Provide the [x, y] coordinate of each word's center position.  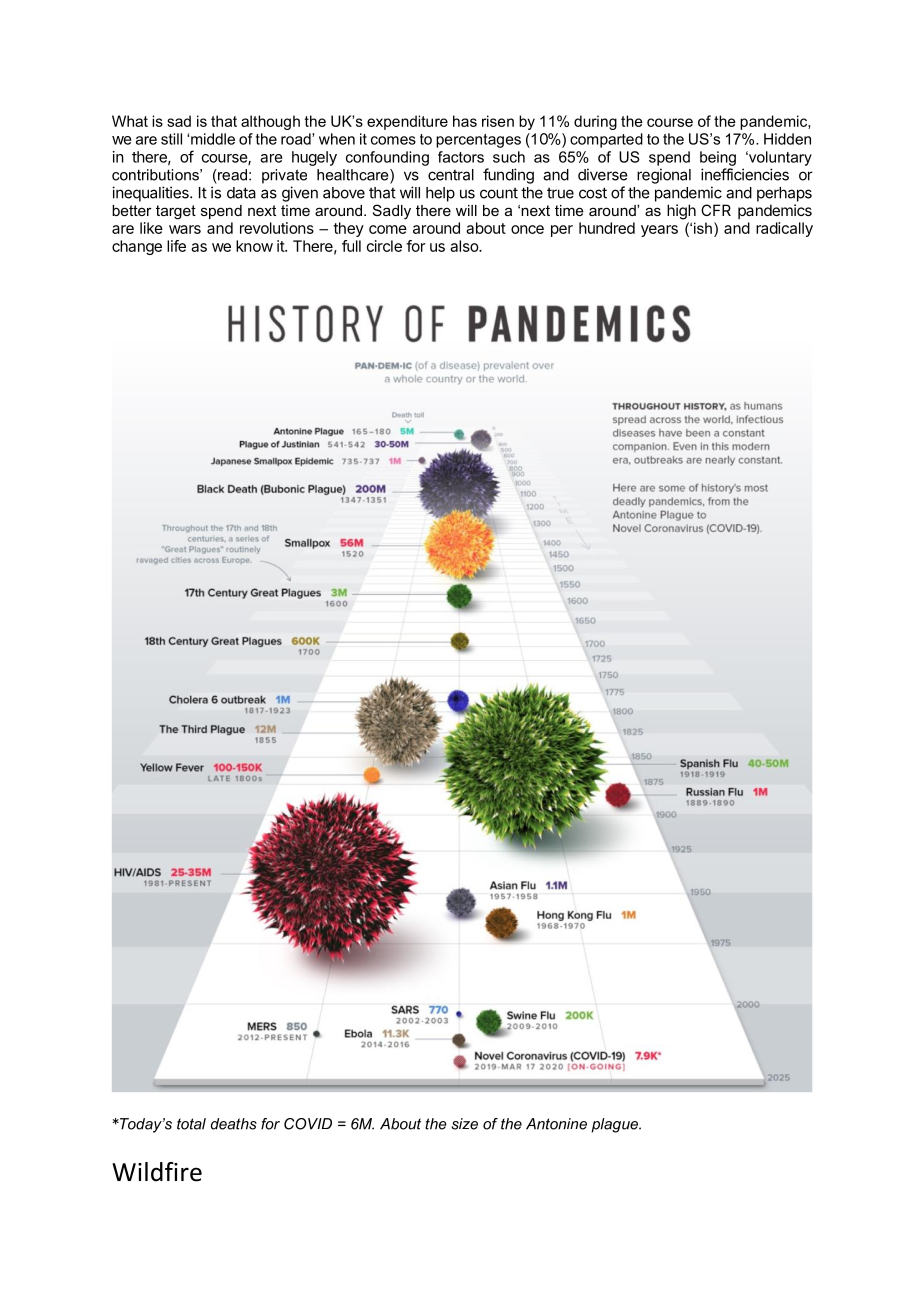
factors [461, 157]
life [176, 246]
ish [703, 228]
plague [615, 1125]
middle [213, 139]
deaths [234, 1124]
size [464, 1124]
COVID [308, 1124]
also [465, 246]
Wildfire [157, 1172]
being [718, 158]
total [191, 1124]
